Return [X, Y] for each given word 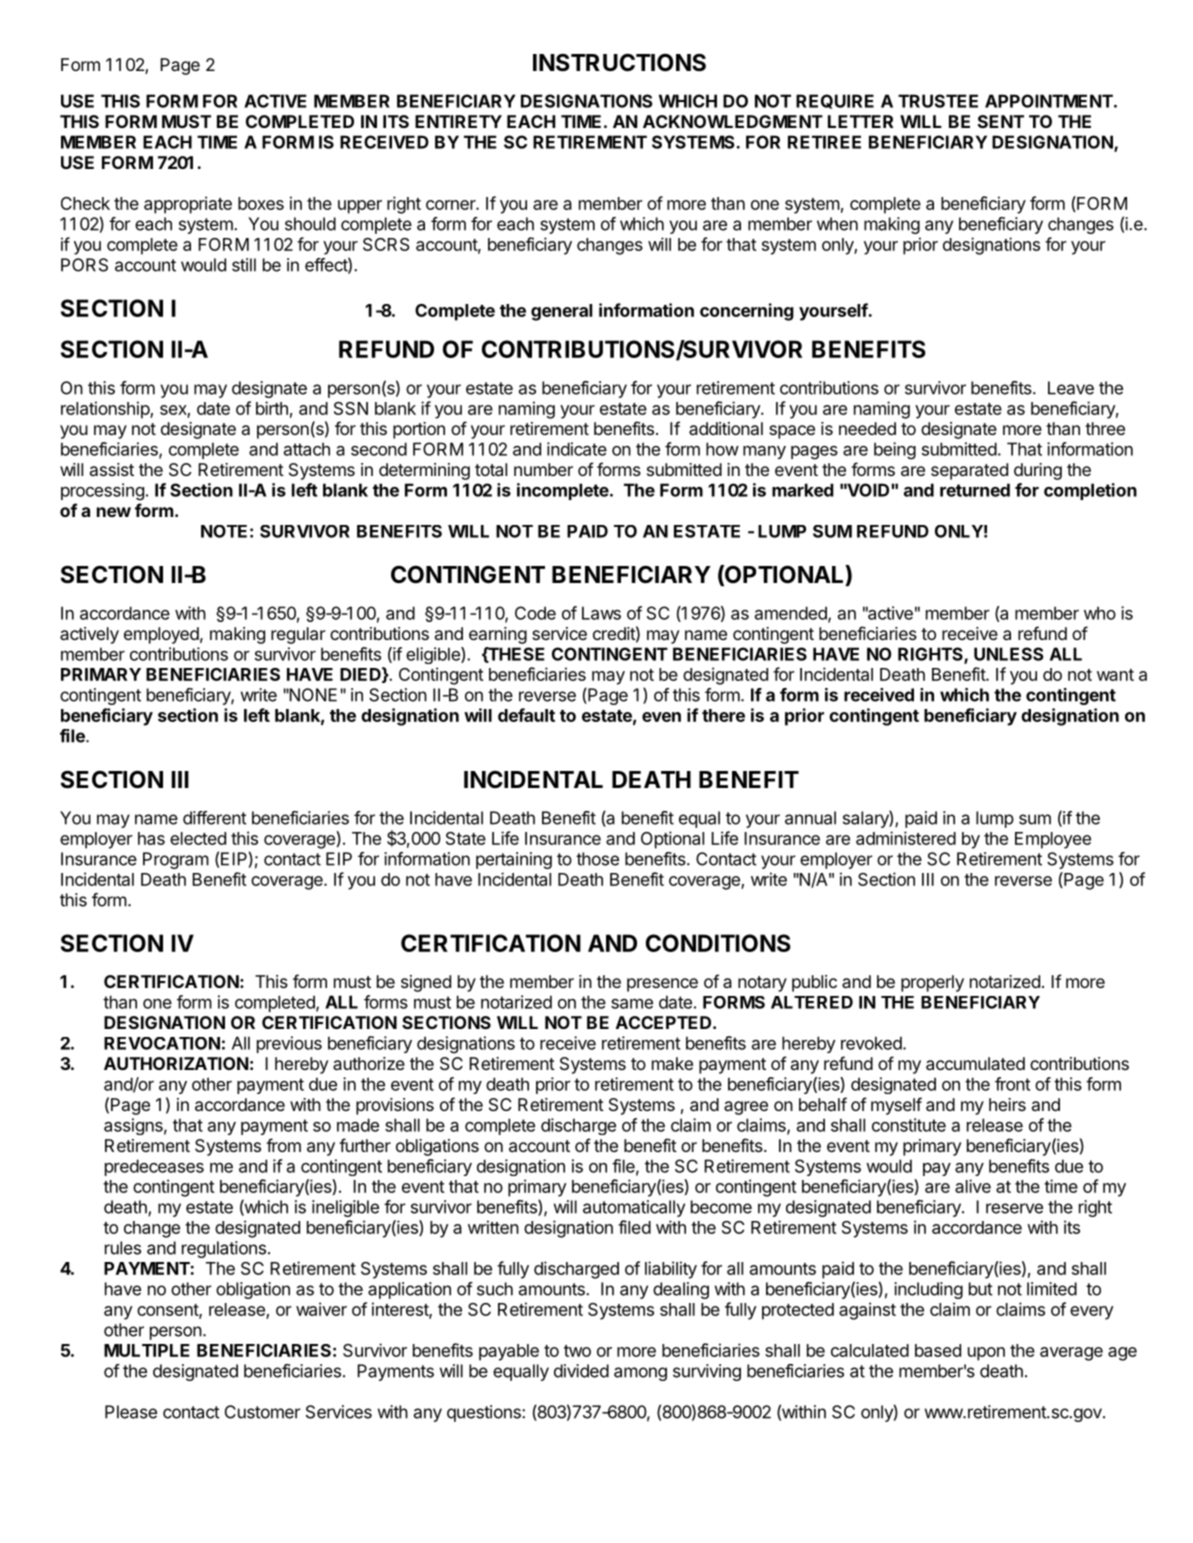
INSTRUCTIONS [619, 62]
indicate [577, 449]
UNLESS [1008, 654]
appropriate [188, 205]
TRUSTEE [938, 101]
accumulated [975, 1063]
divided [581, 1371]
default [526, 715]
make [672, 1063]
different [215, 818]
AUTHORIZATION [176, 1063]
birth [272, 408]
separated [969, 471]
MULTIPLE [147, 1350]
